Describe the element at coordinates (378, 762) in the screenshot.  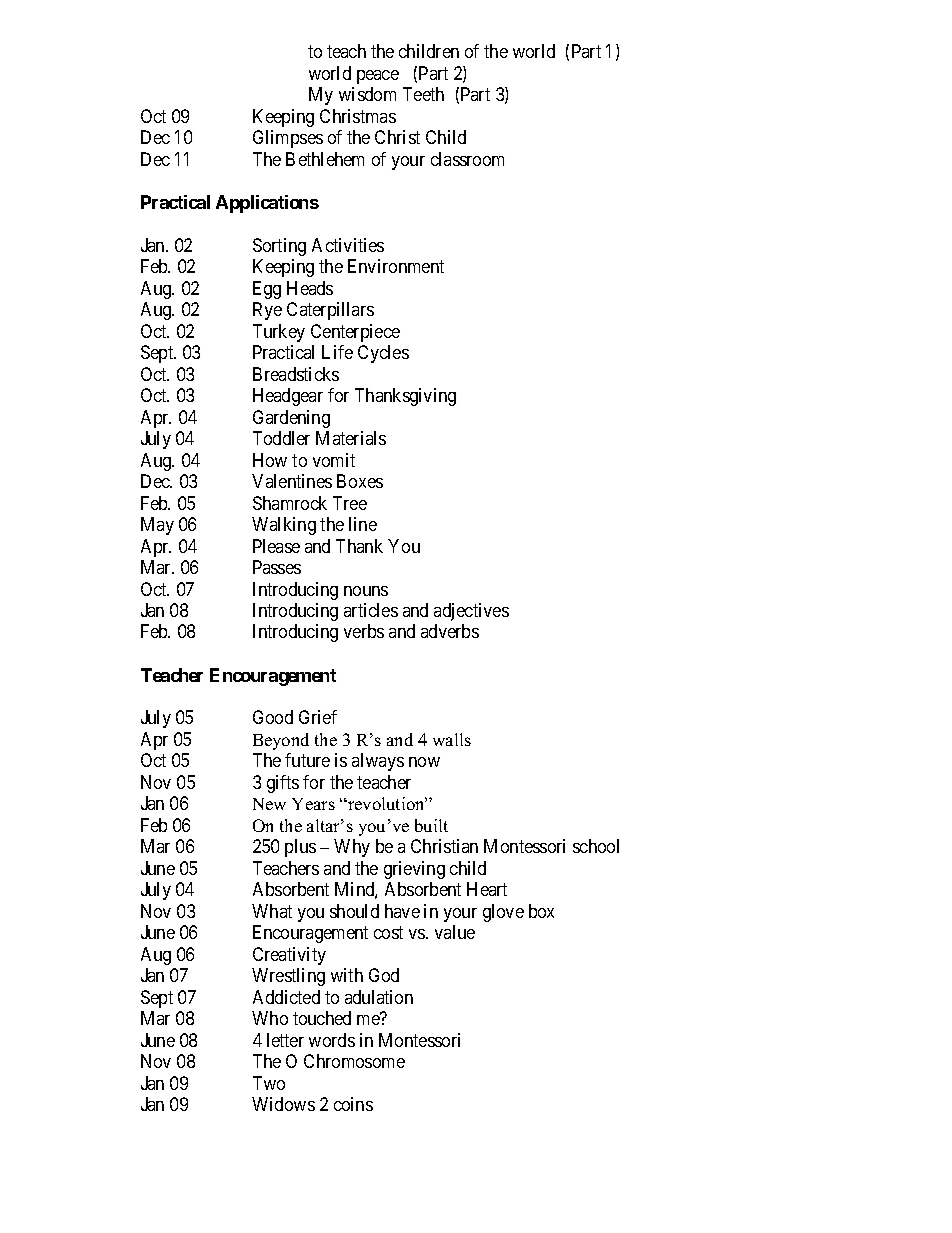
I see `always` at that location.
